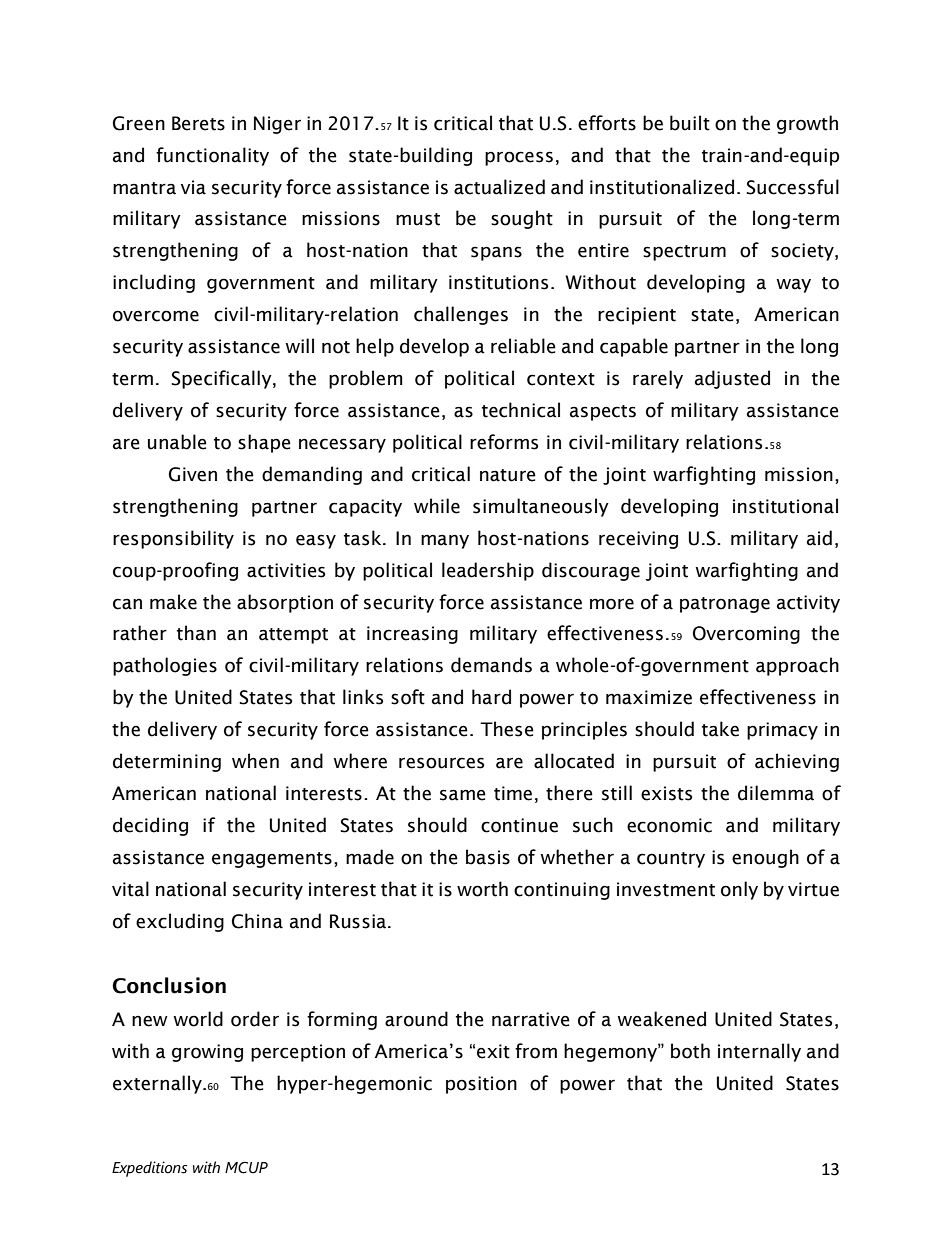 The height and width of the screenshot is (1233, 952). I want to click on Expeditions, so click(149, 1169).
